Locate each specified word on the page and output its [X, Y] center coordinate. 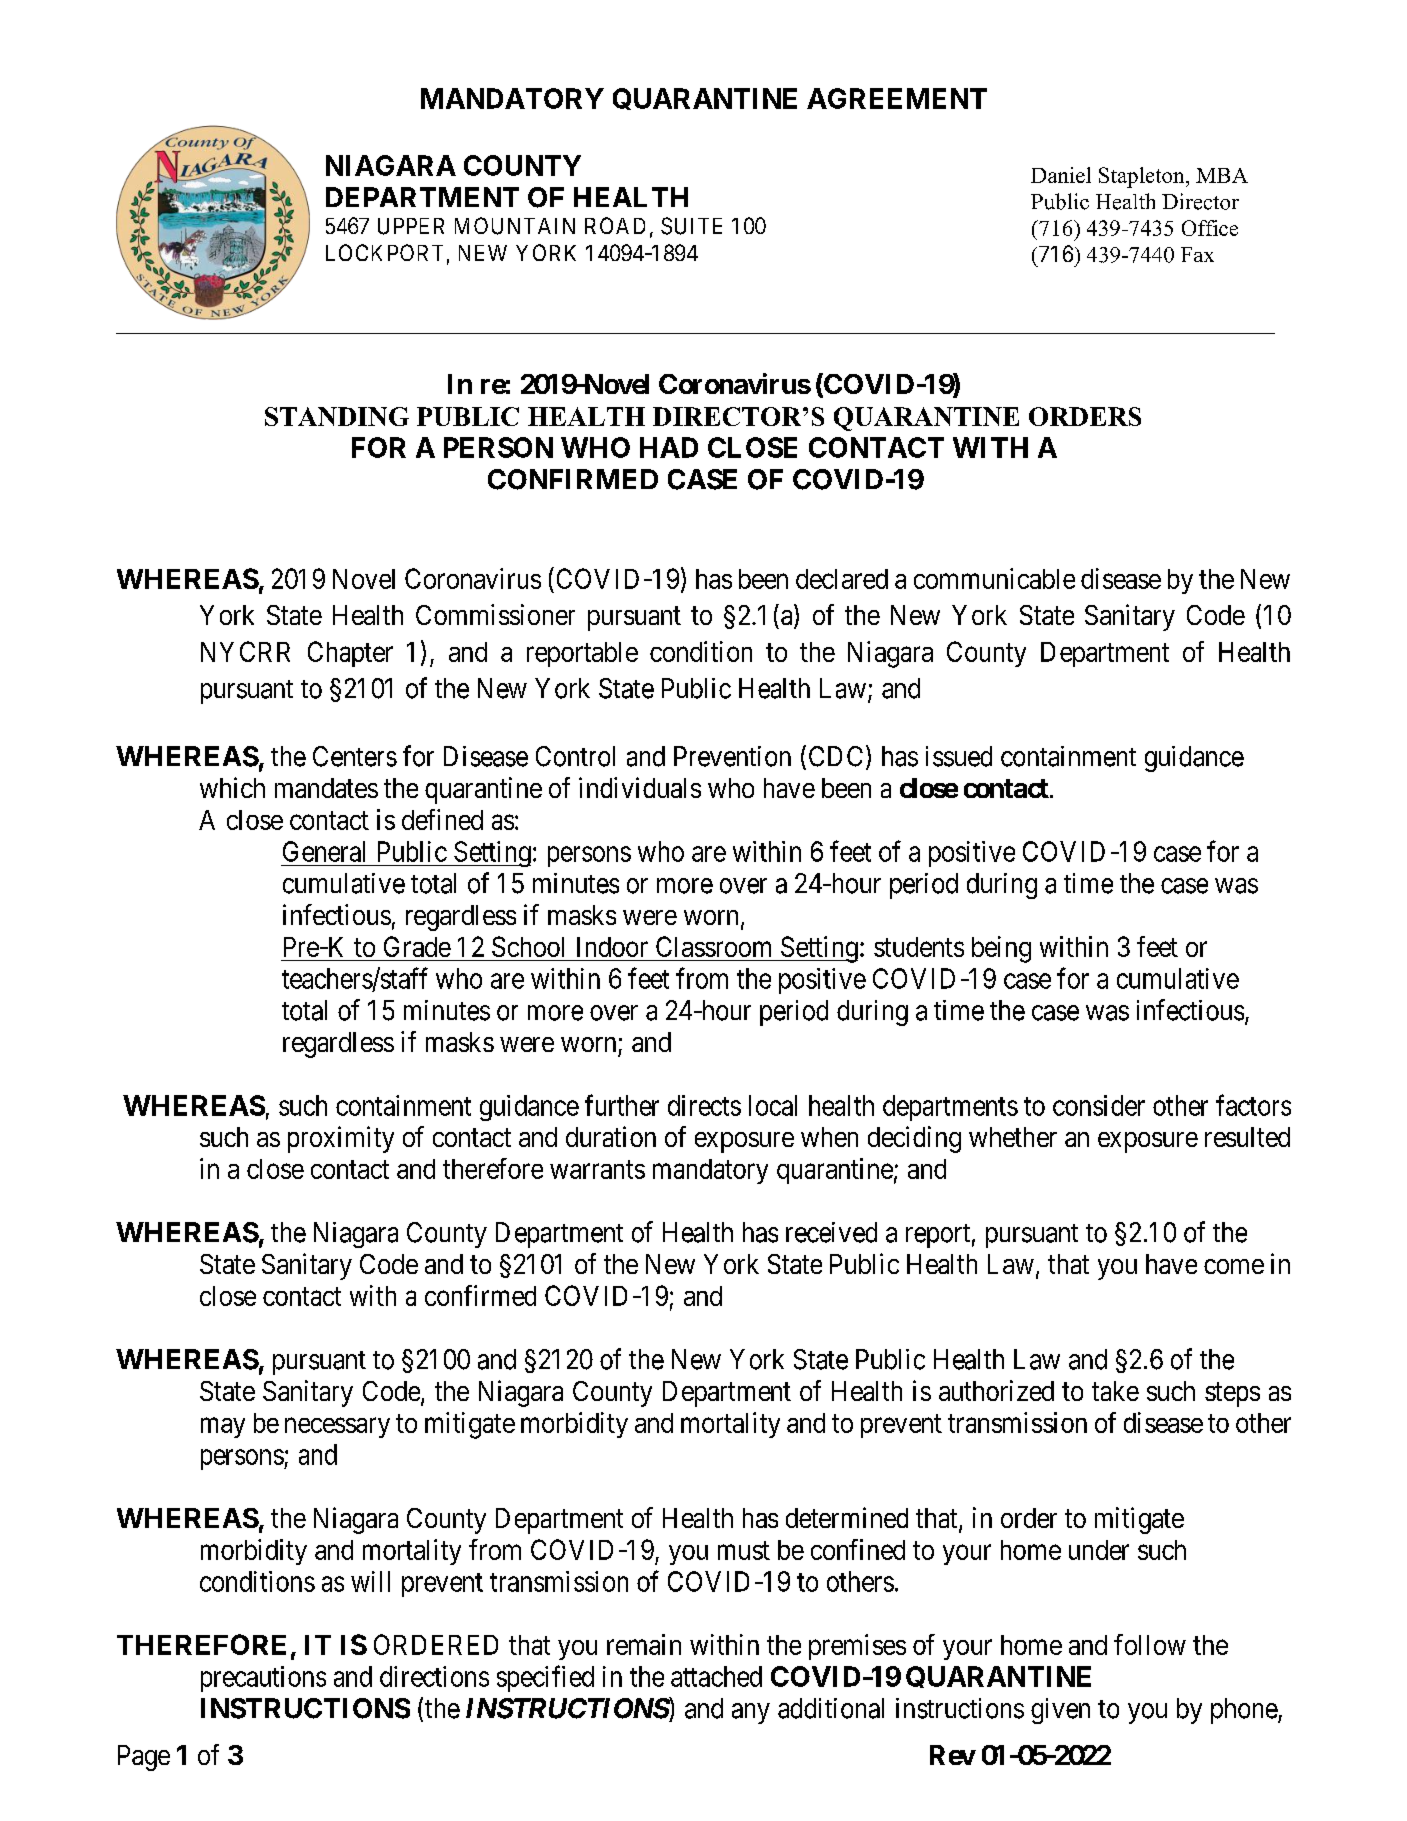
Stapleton [1143, 177]
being [1001, 949]
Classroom [713, 946]
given [1060, 1711]
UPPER [411, 226]
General [324, 851]
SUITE [691, 226]
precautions [263, 1679]
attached [716, 1676]
